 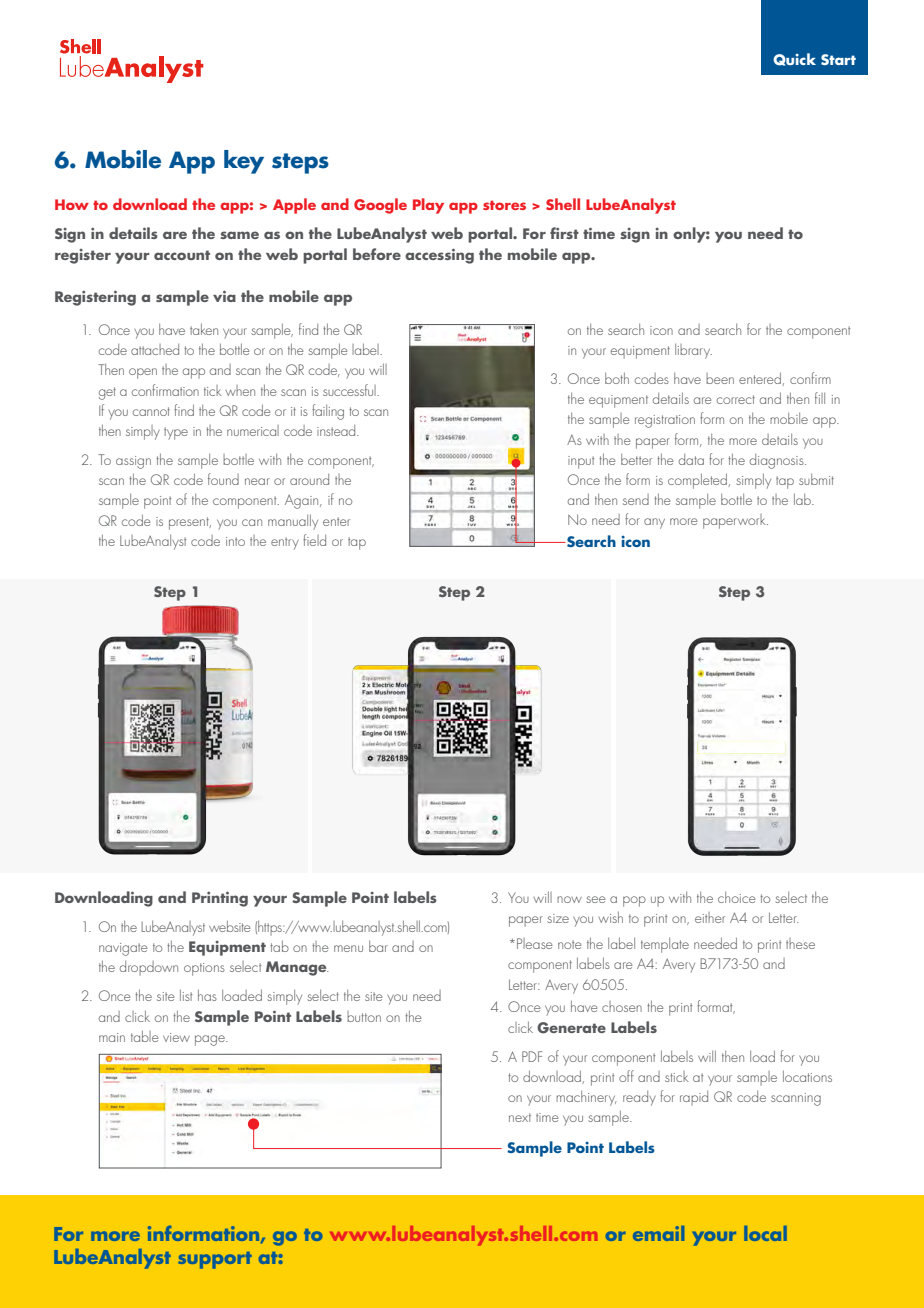 I want to click on support, so click(x=215, y=1260).
